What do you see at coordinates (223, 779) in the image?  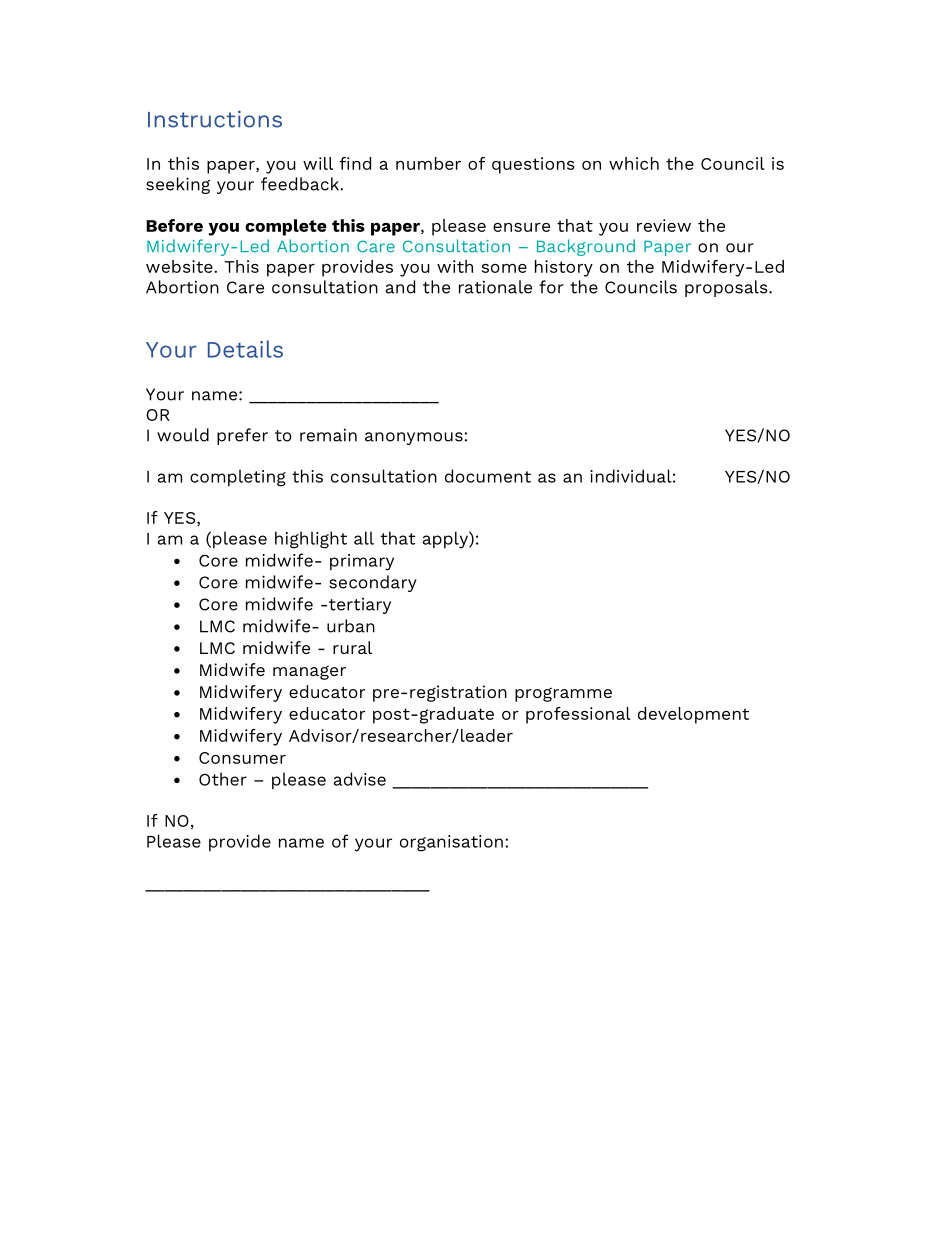 I see `Other` at bounding box center [223, 779].
